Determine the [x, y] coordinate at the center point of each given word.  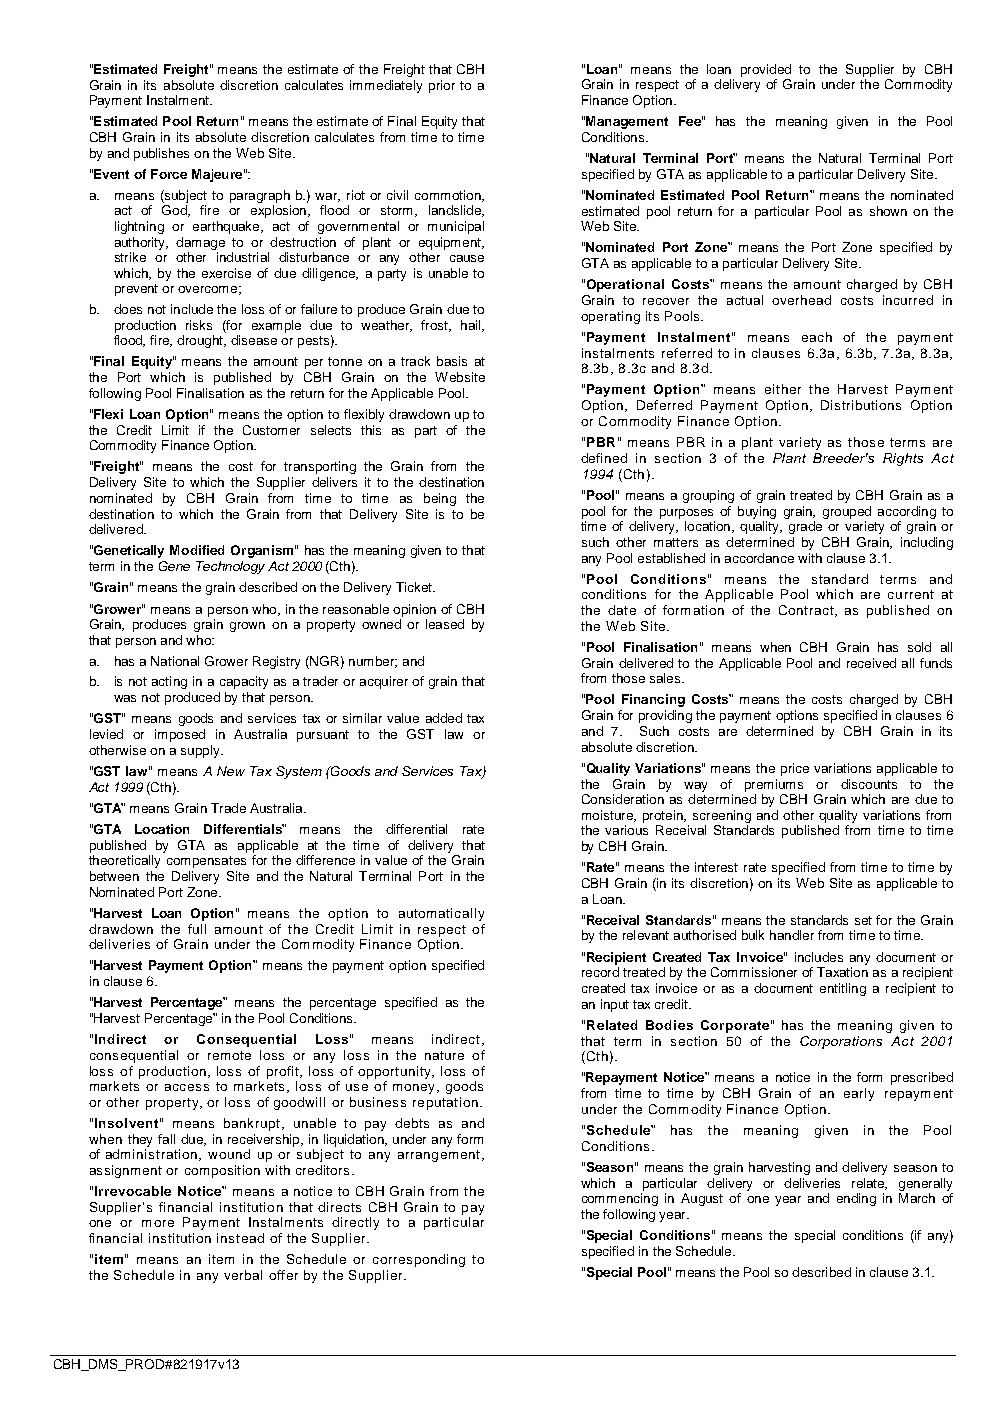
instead [240, 1238]
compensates [206, 862]
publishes [161, 154]
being [440, 499]
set [863, 920]
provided [766, 70]
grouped [847, 512]
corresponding [419, 1260]
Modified [197, 550]
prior [442, 86]
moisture [608, 816]
